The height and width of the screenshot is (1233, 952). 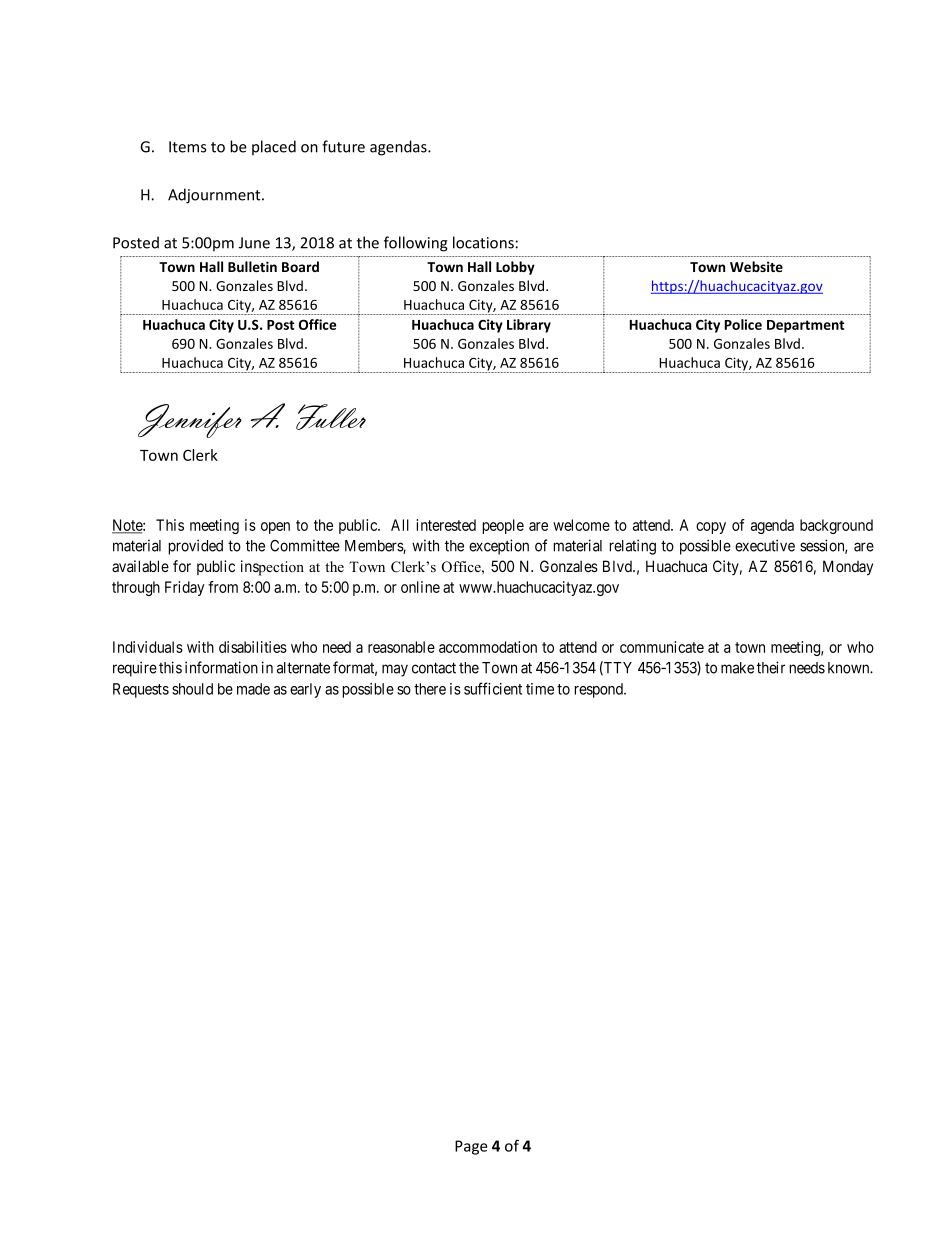 What do you see at coordinates (483, 242) in the screenshot?
I see `locations` at bounding box center [483, 242].
